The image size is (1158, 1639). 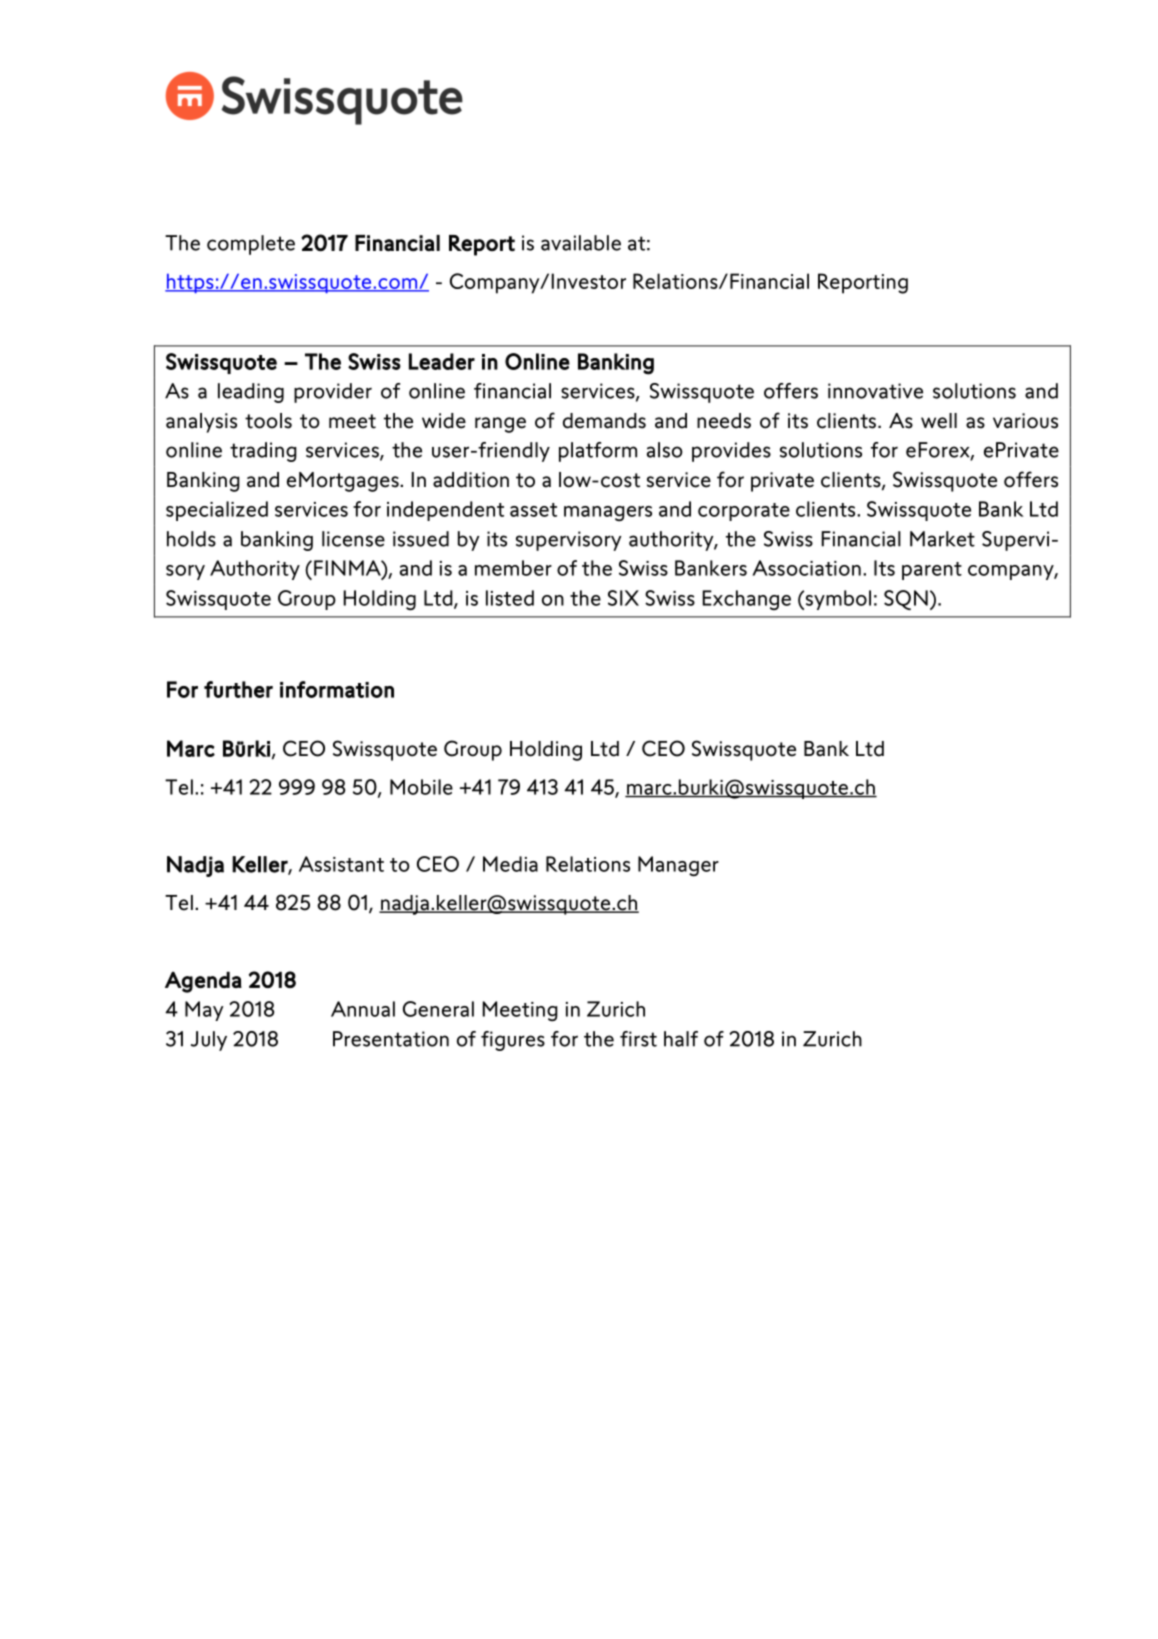 I want to click on innovative, so click(x=875, y=391).
